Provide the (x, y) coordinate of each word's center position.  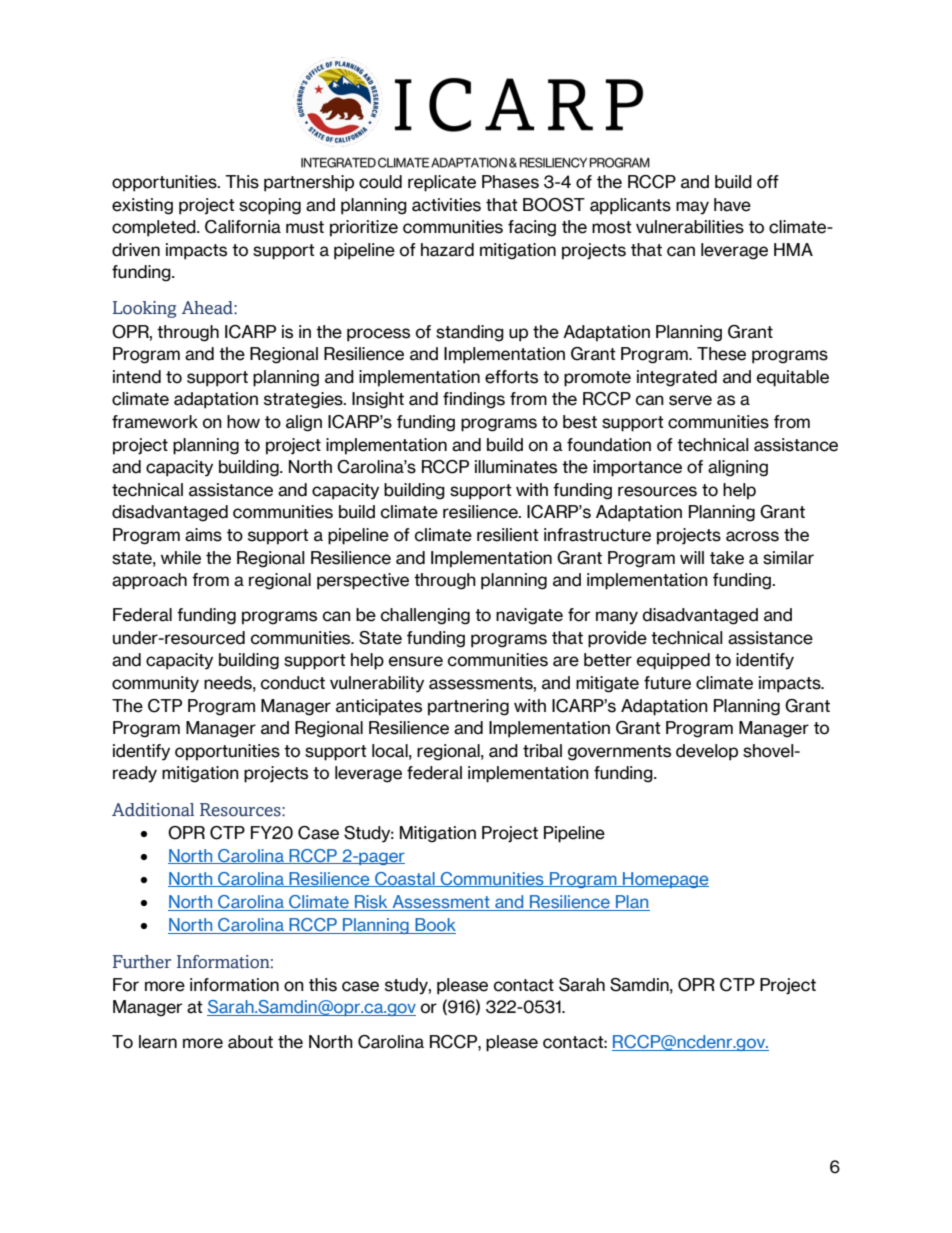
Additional (153, 810)
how (243, 422)
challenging (425, 616)
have (732, 205)
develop (707, 752)
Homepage (665, 880)
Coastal (405, 879)
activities (446, 205)
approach (149, 581)
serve (690, 400)
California (243, 227)
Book (434, 926)
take (727, 558)
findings (474, 400)
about (250, 1042)
